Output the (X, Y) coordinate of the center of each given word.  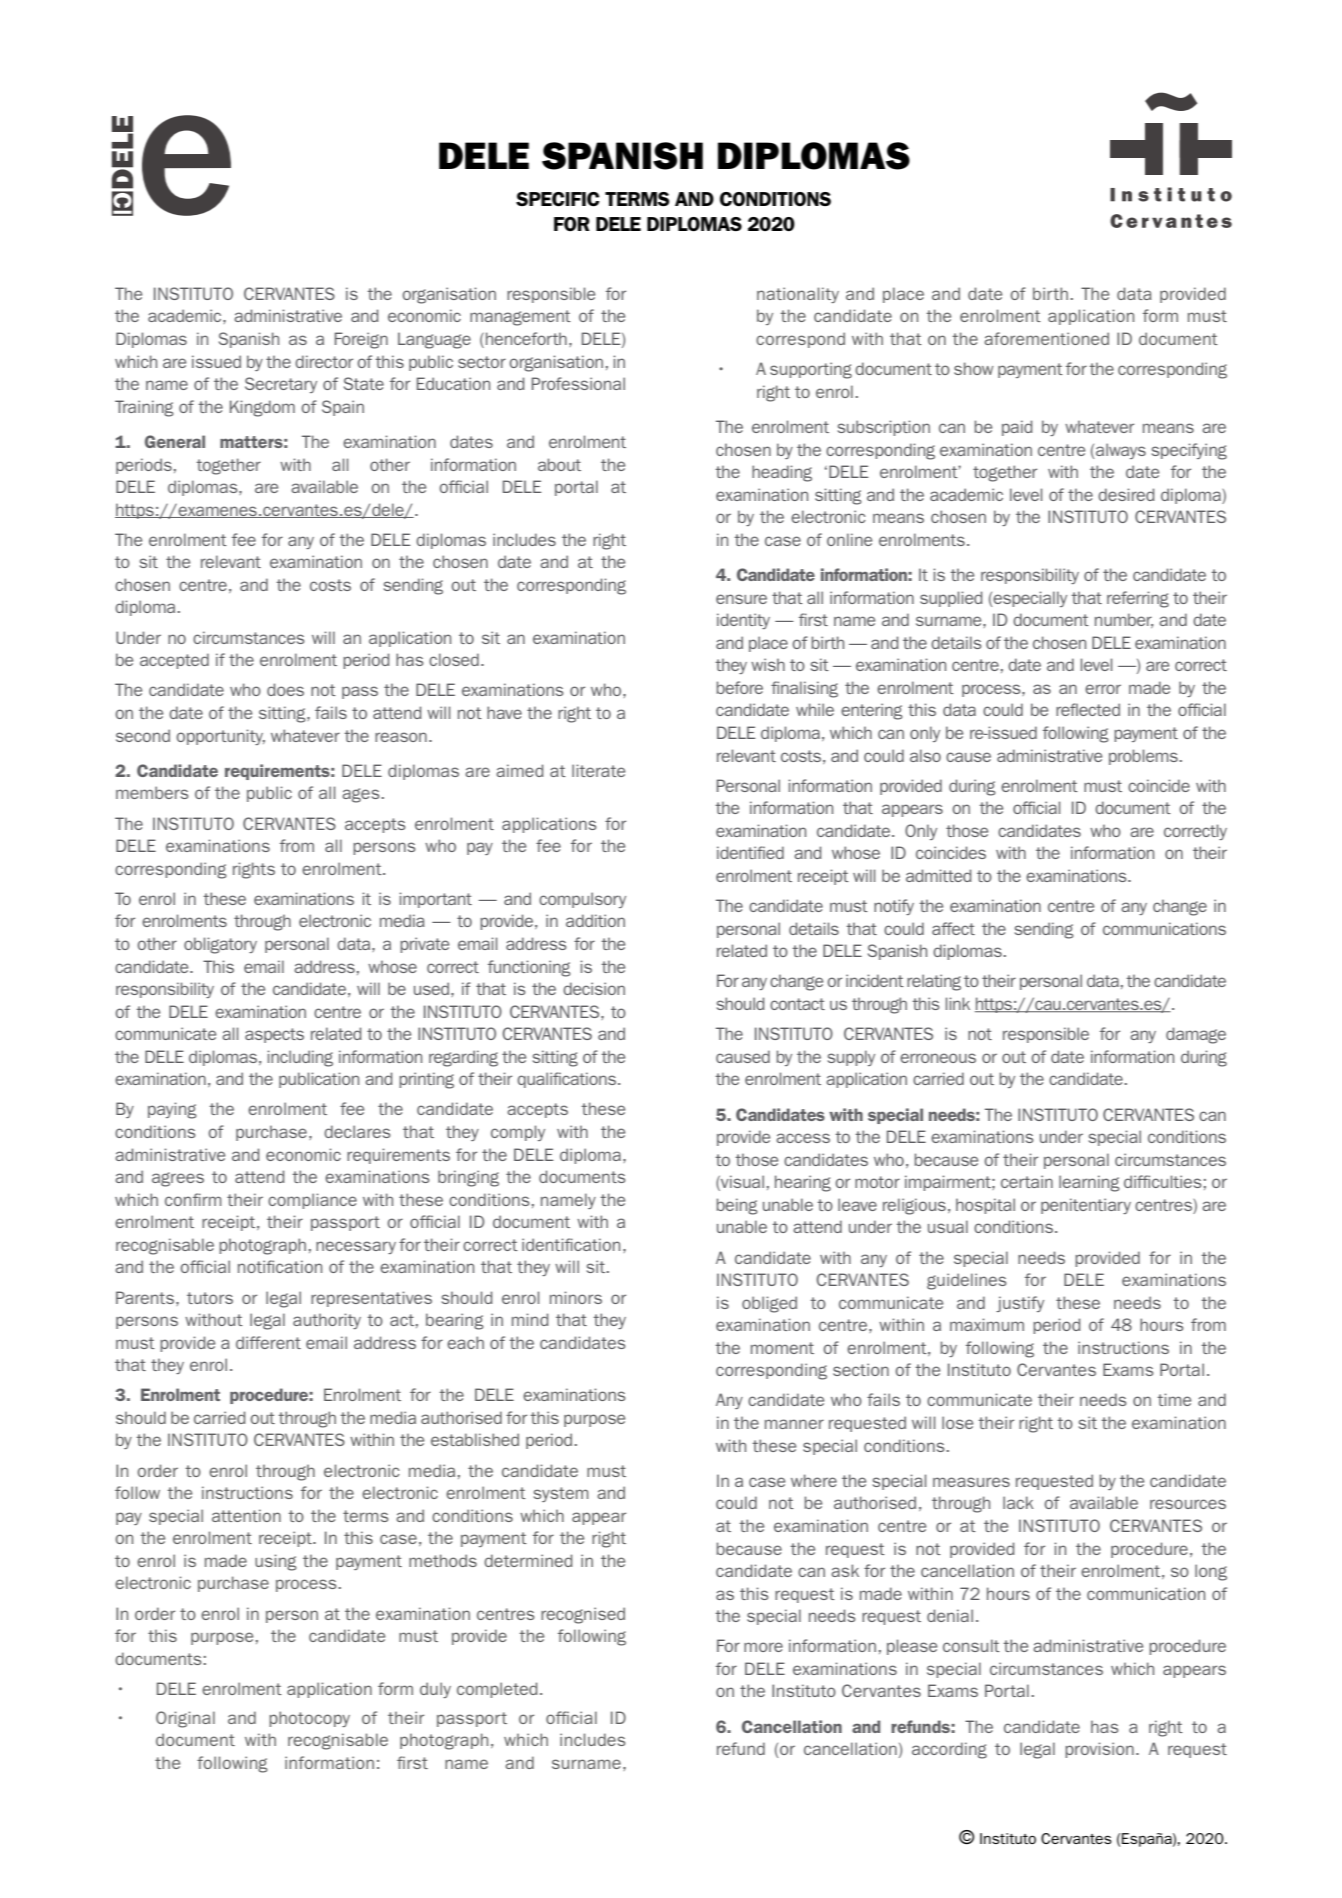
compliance (312, 1201)
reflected (1088, 709)
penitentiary (1086, 1206)
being (737, 1206)
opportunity (220, 737)
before (740, 687)
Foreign (361, 340)
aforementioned (1046, 338)
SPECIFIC (558, 199)
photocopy (309, 1719)
